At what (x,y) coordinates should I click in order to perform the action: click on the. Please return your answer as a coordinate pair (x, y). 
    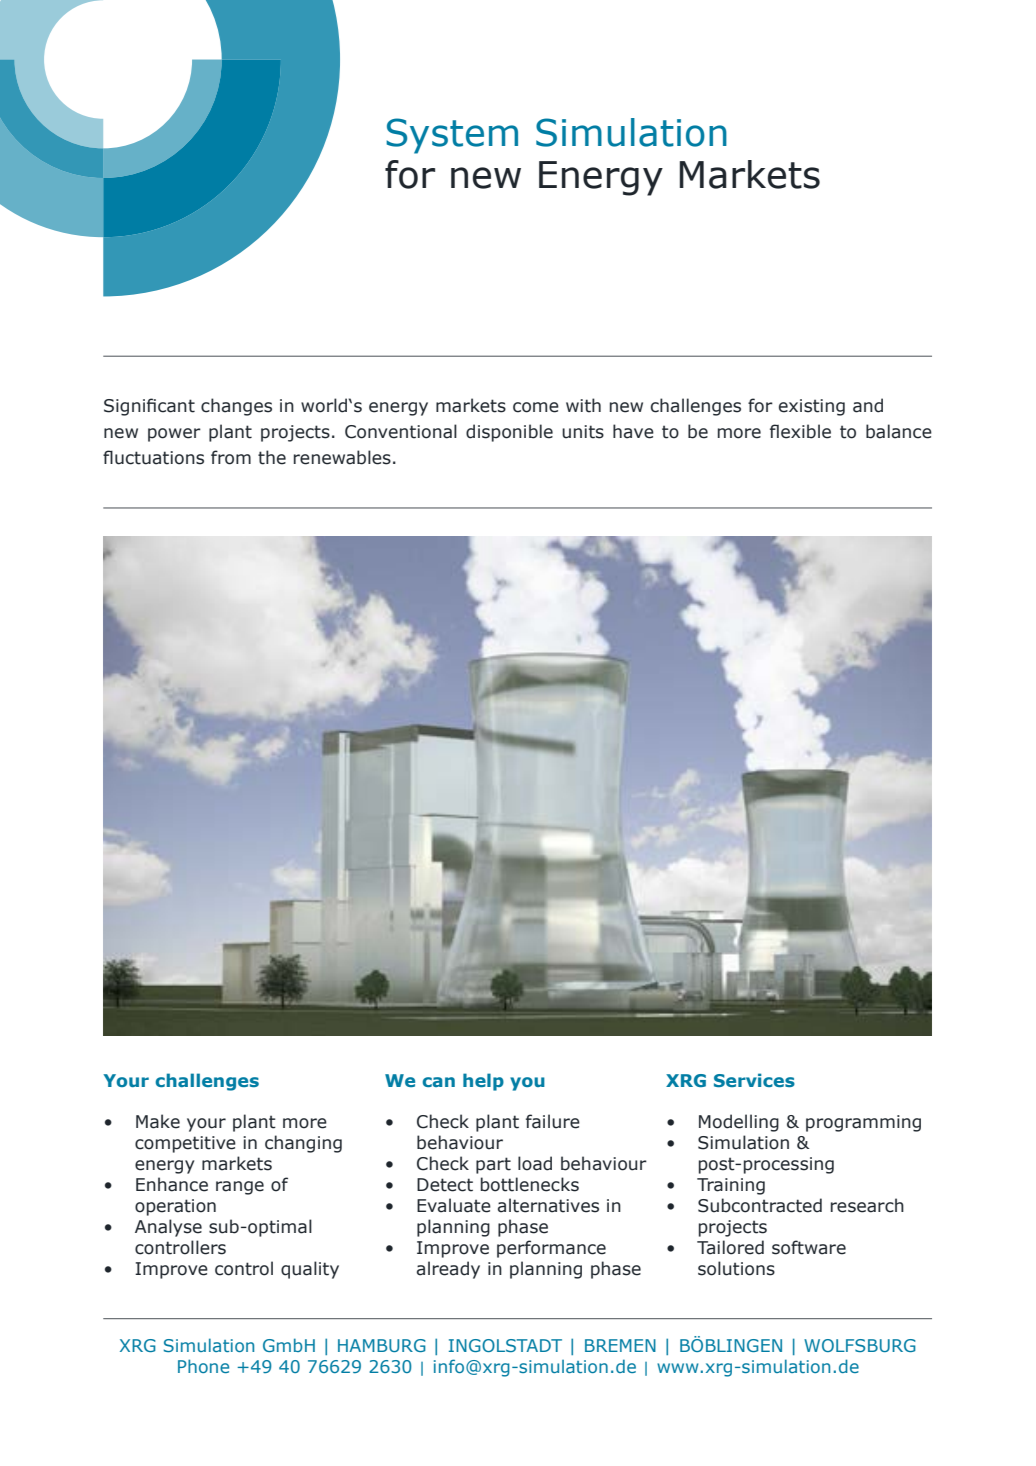
    Looking at the image, I should click on (272, 457).
